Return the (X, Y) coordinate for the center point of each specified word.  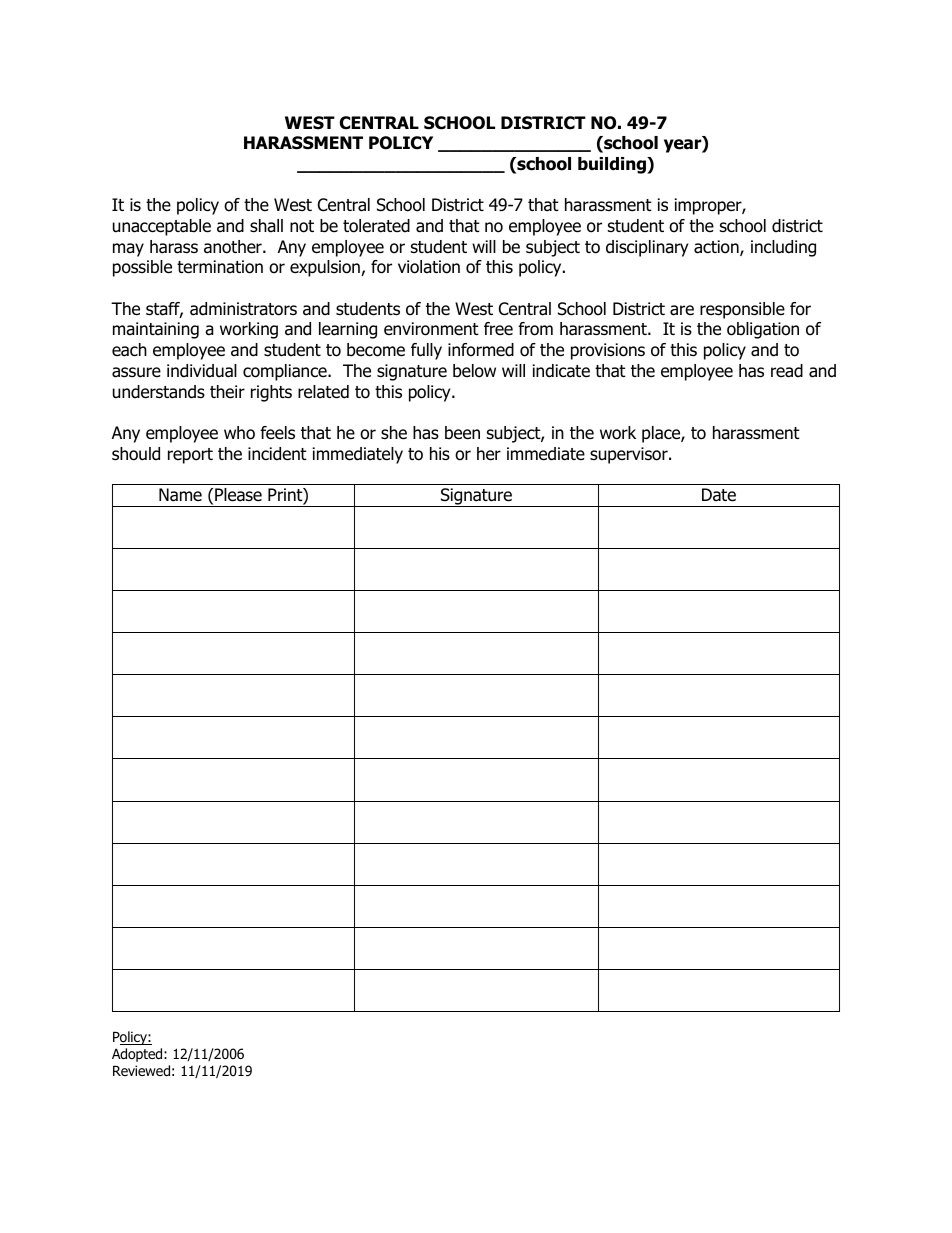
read (787, 371)
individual (202, 371)
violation (429, 267)
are (682, 310)
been (462, 433)
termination (220, 267)
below (474, 371)
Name (180, 495)
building (613, 165)
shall (266, 226)
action (717, 248)
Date (719, 495)
